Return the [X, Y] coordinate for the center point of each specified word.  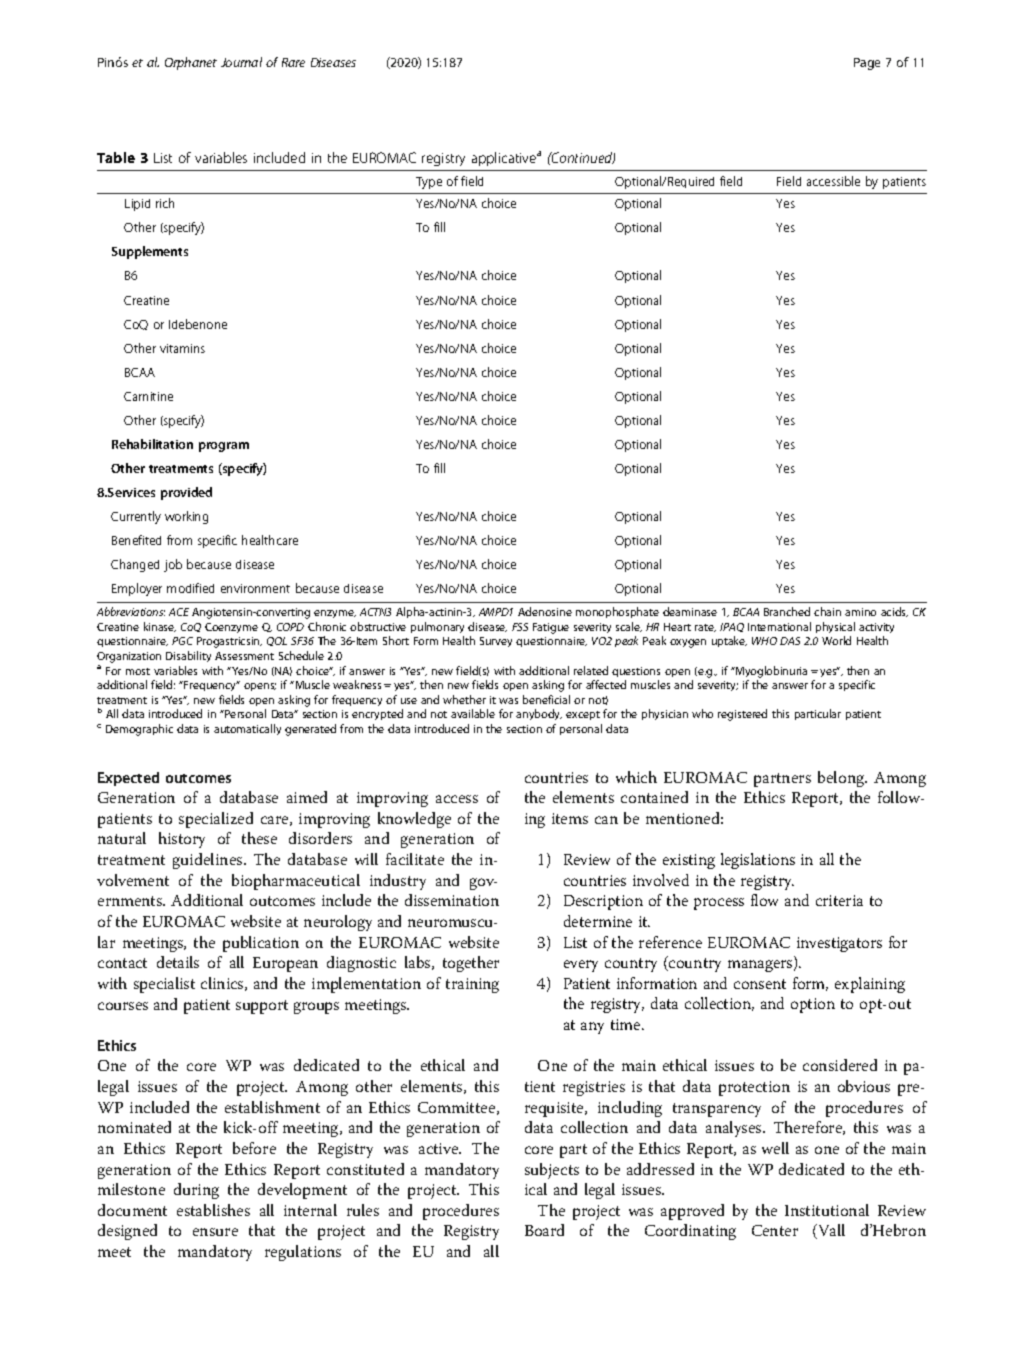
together [471, 964]
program [224, 447]
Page [867, 64]
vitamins [182, 348]
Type [429, 183]
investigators [839, 944]
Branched [787, 611]
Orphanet [191, 63]
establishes [213, 1210]
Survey [496, 642]
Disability [188, 656]
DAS [790, 641]
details [178, 962]
